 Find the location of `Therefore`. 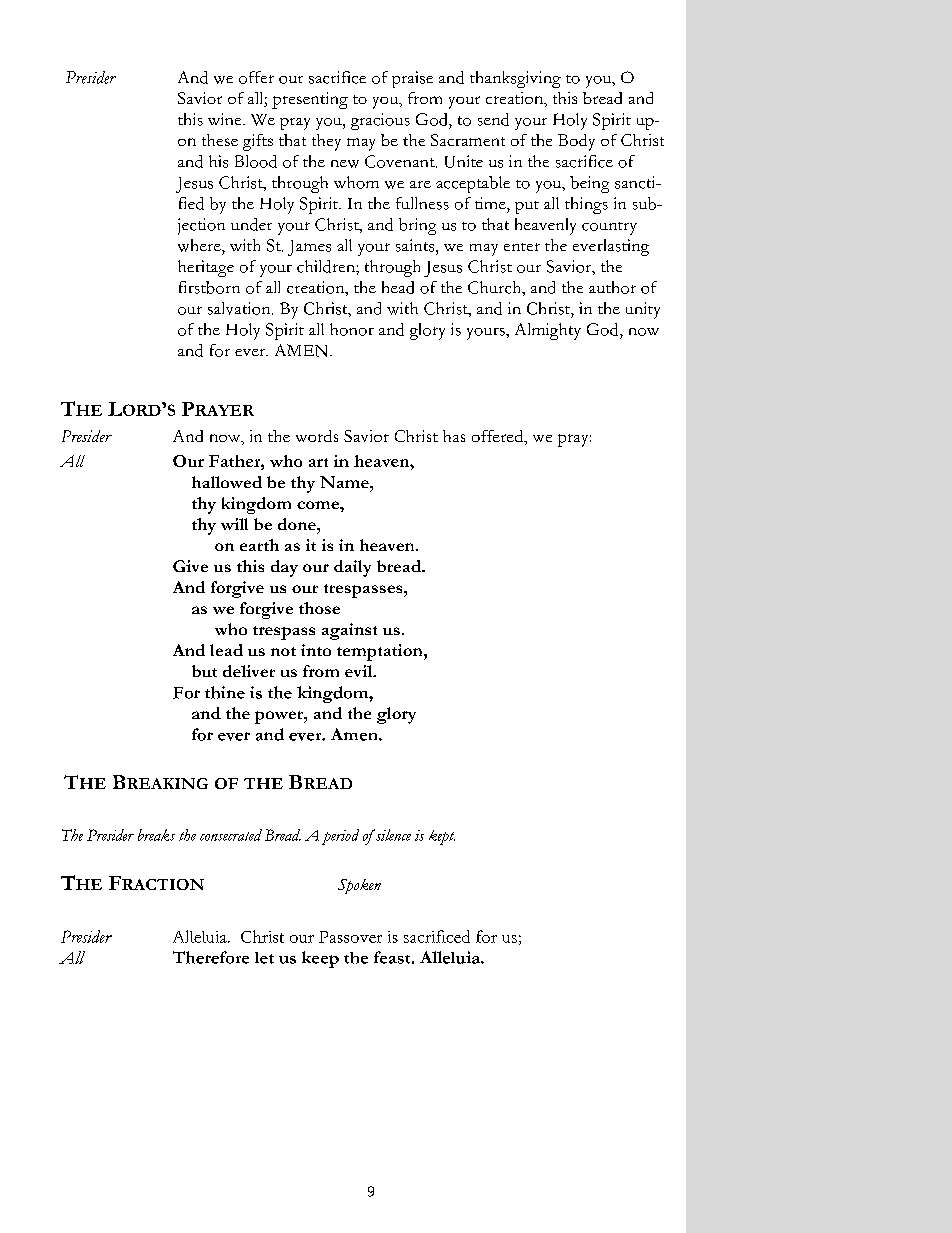

Therefore is located at coordinates (211, 957).
